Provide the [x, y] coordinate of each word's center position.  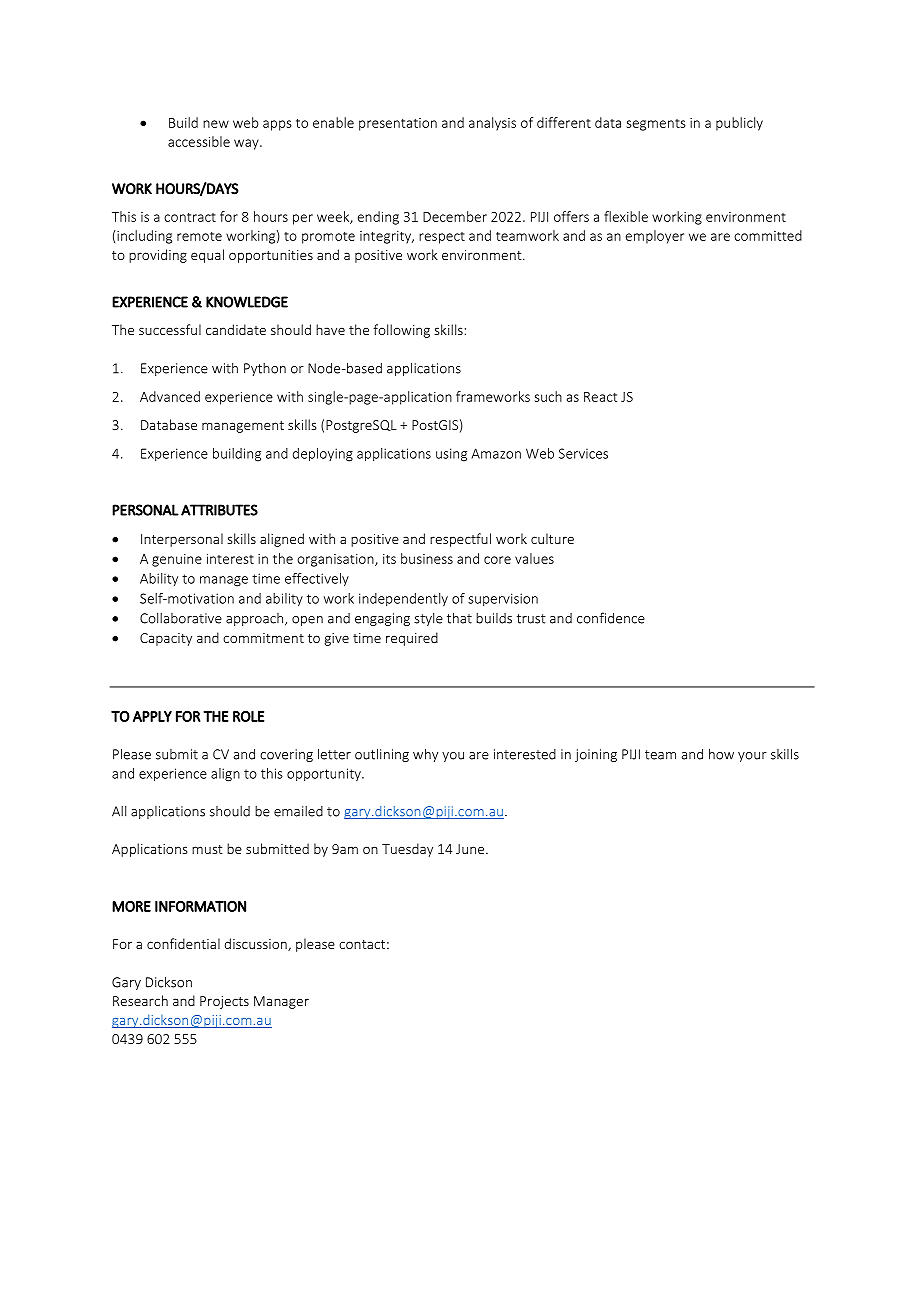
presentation [398, 124]
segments [656, 125]
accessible [199, 141]
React [600, 397]
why [425, 755]
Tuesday [407, 850]
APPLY [152, 716]
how [721, 754]
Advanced [170, 396]
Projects [224, 1002]
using [451, 455]
